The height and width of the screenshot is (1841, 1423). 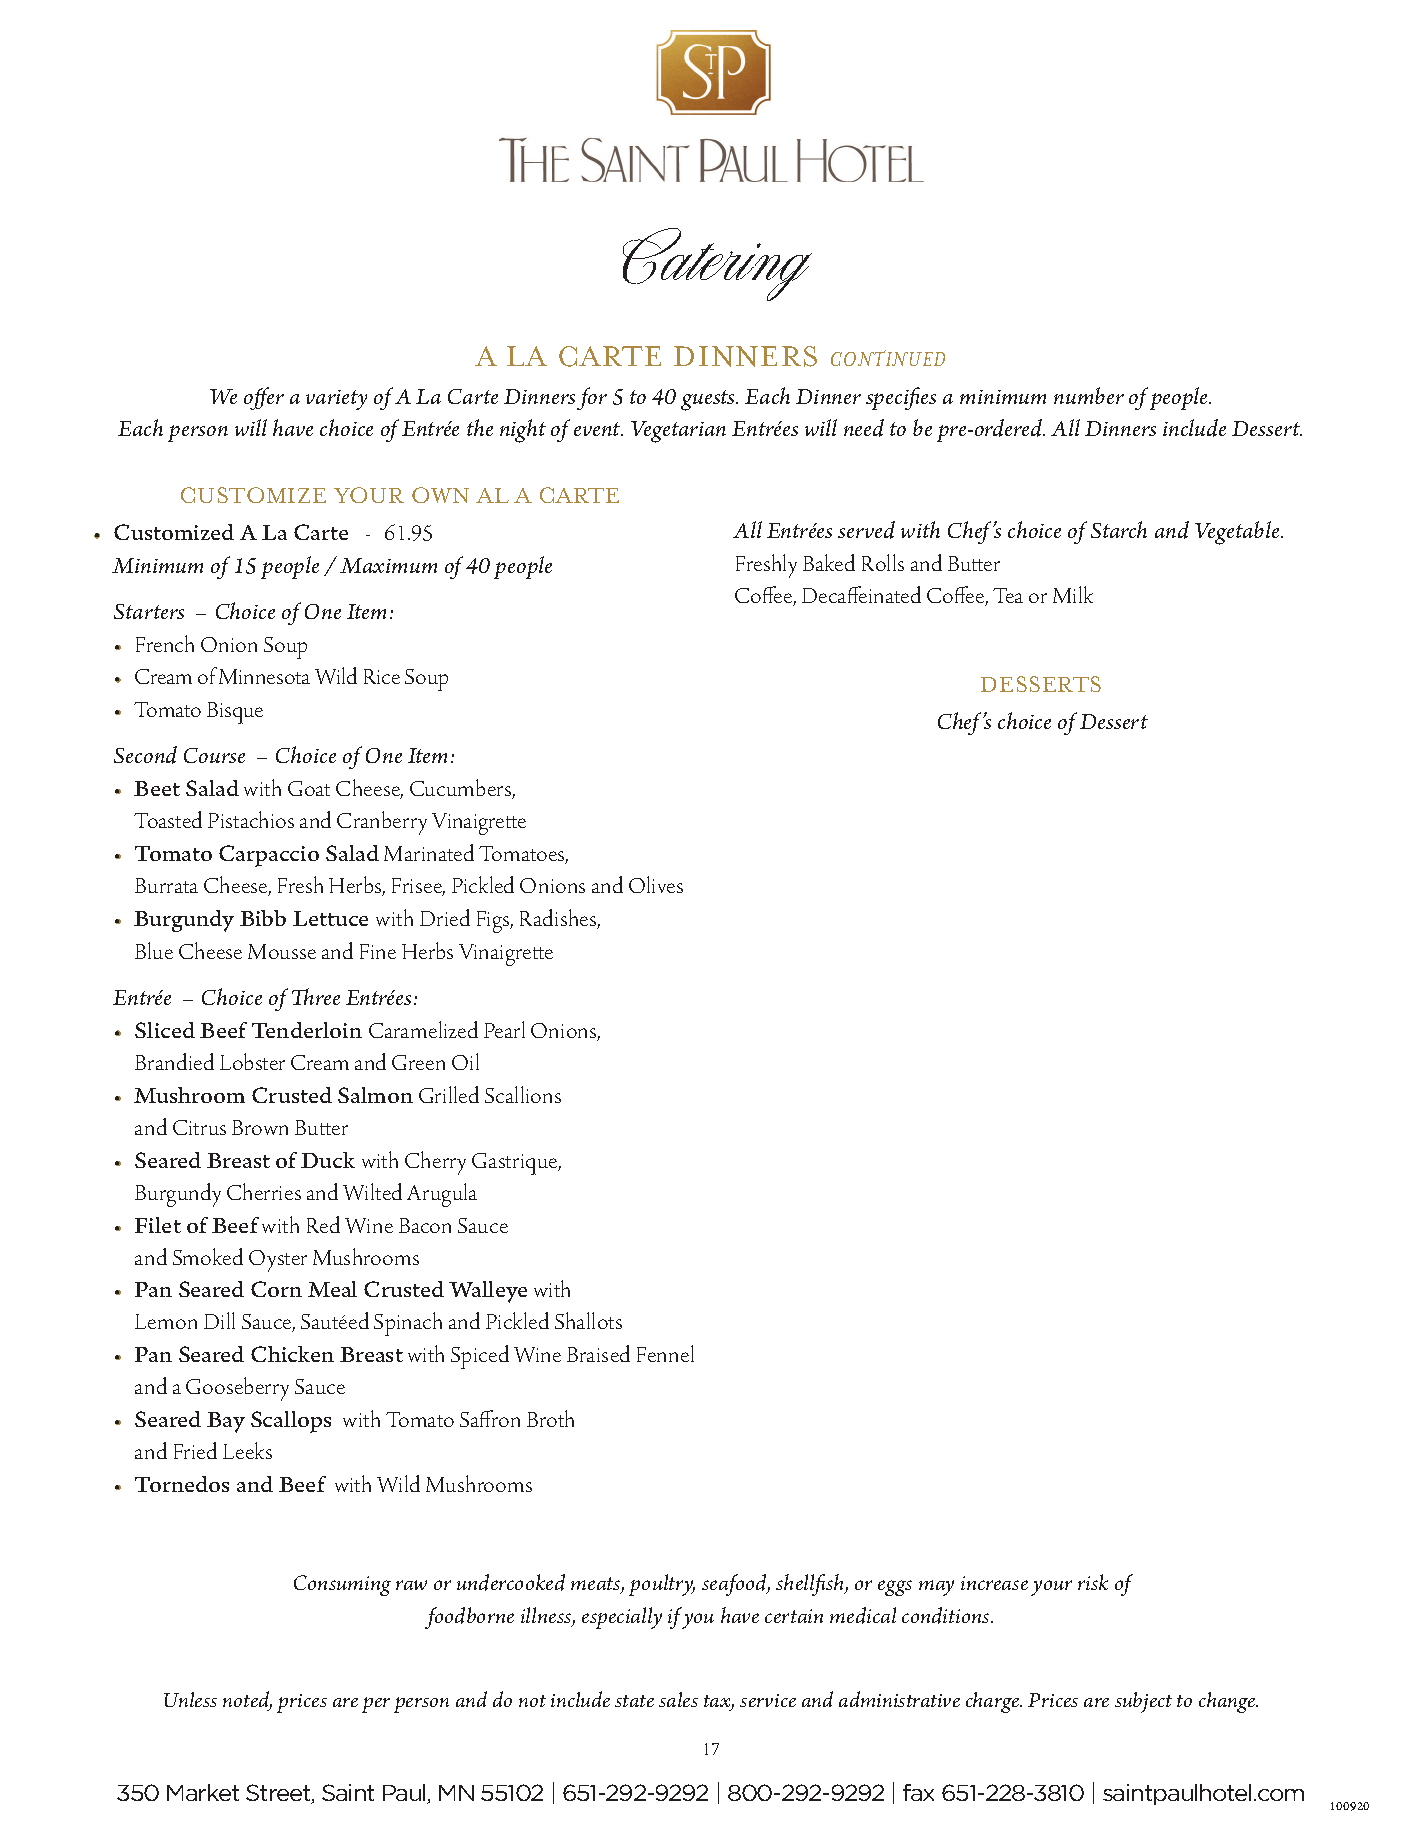 I want to click on Figs, so click(x=494, y=922).
